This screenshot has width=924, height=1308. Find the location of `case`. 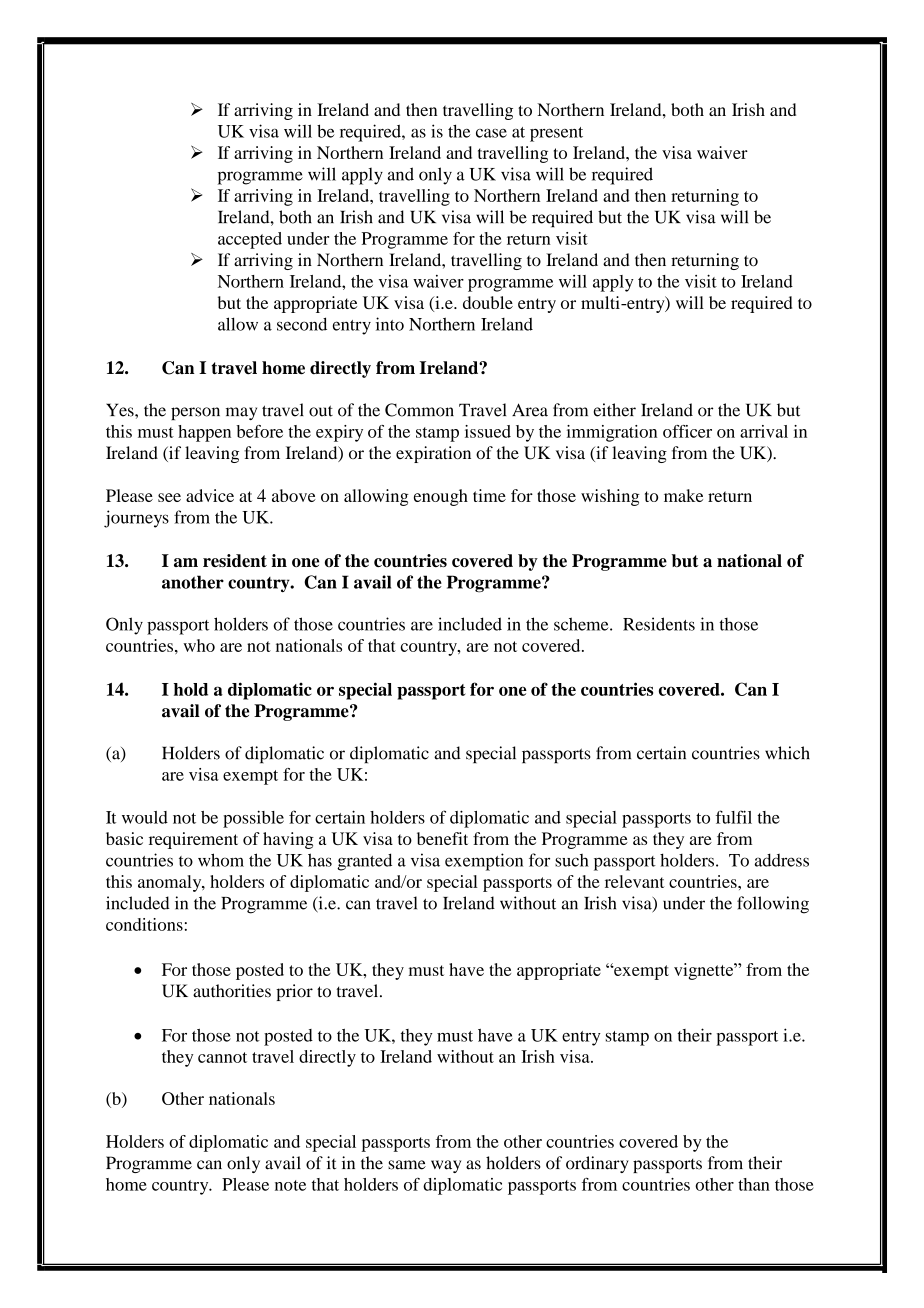

case is located at coordinates (491, 133).
